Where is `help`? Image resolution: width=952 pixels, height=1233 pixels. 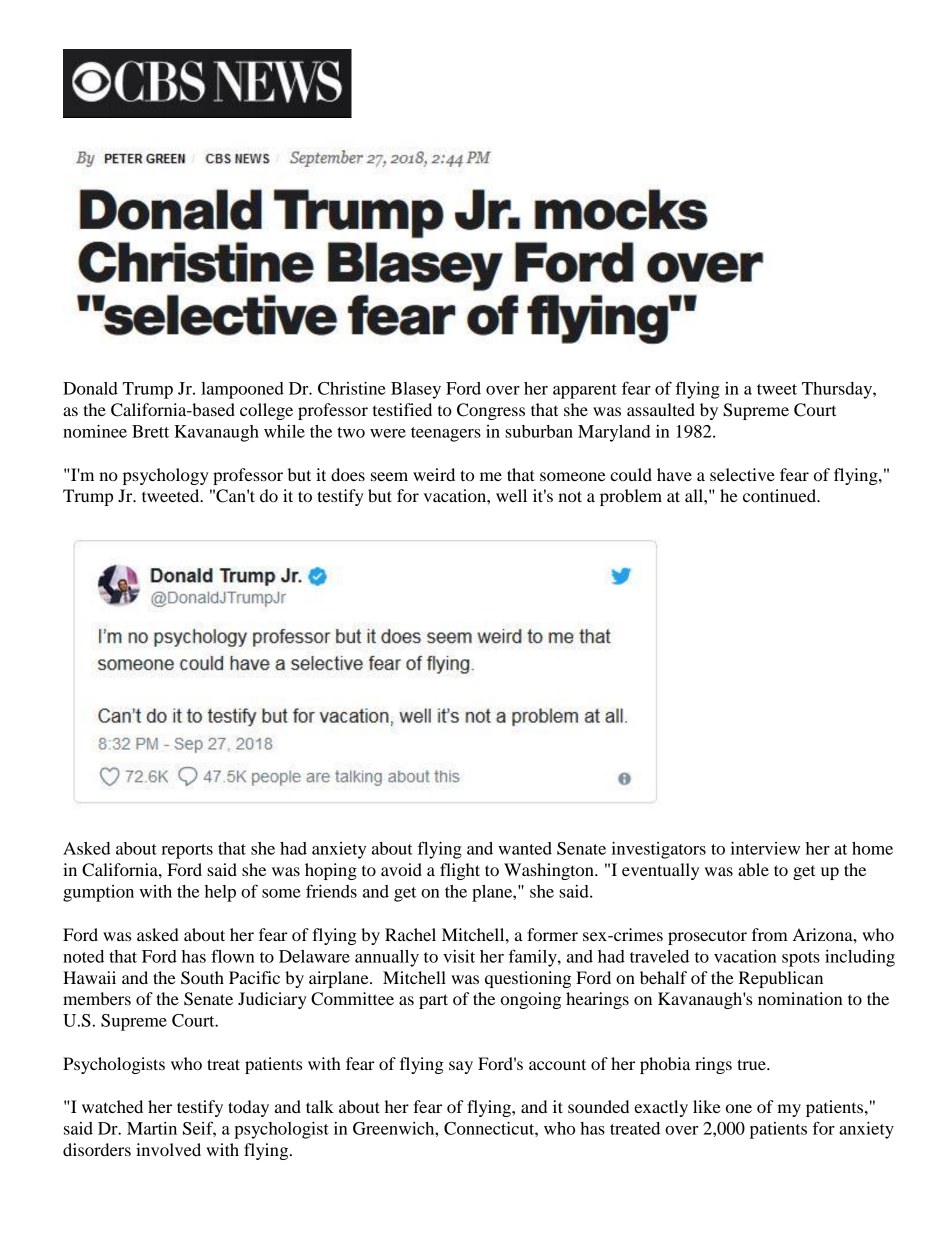
help is located at coordinates (220, 893).
